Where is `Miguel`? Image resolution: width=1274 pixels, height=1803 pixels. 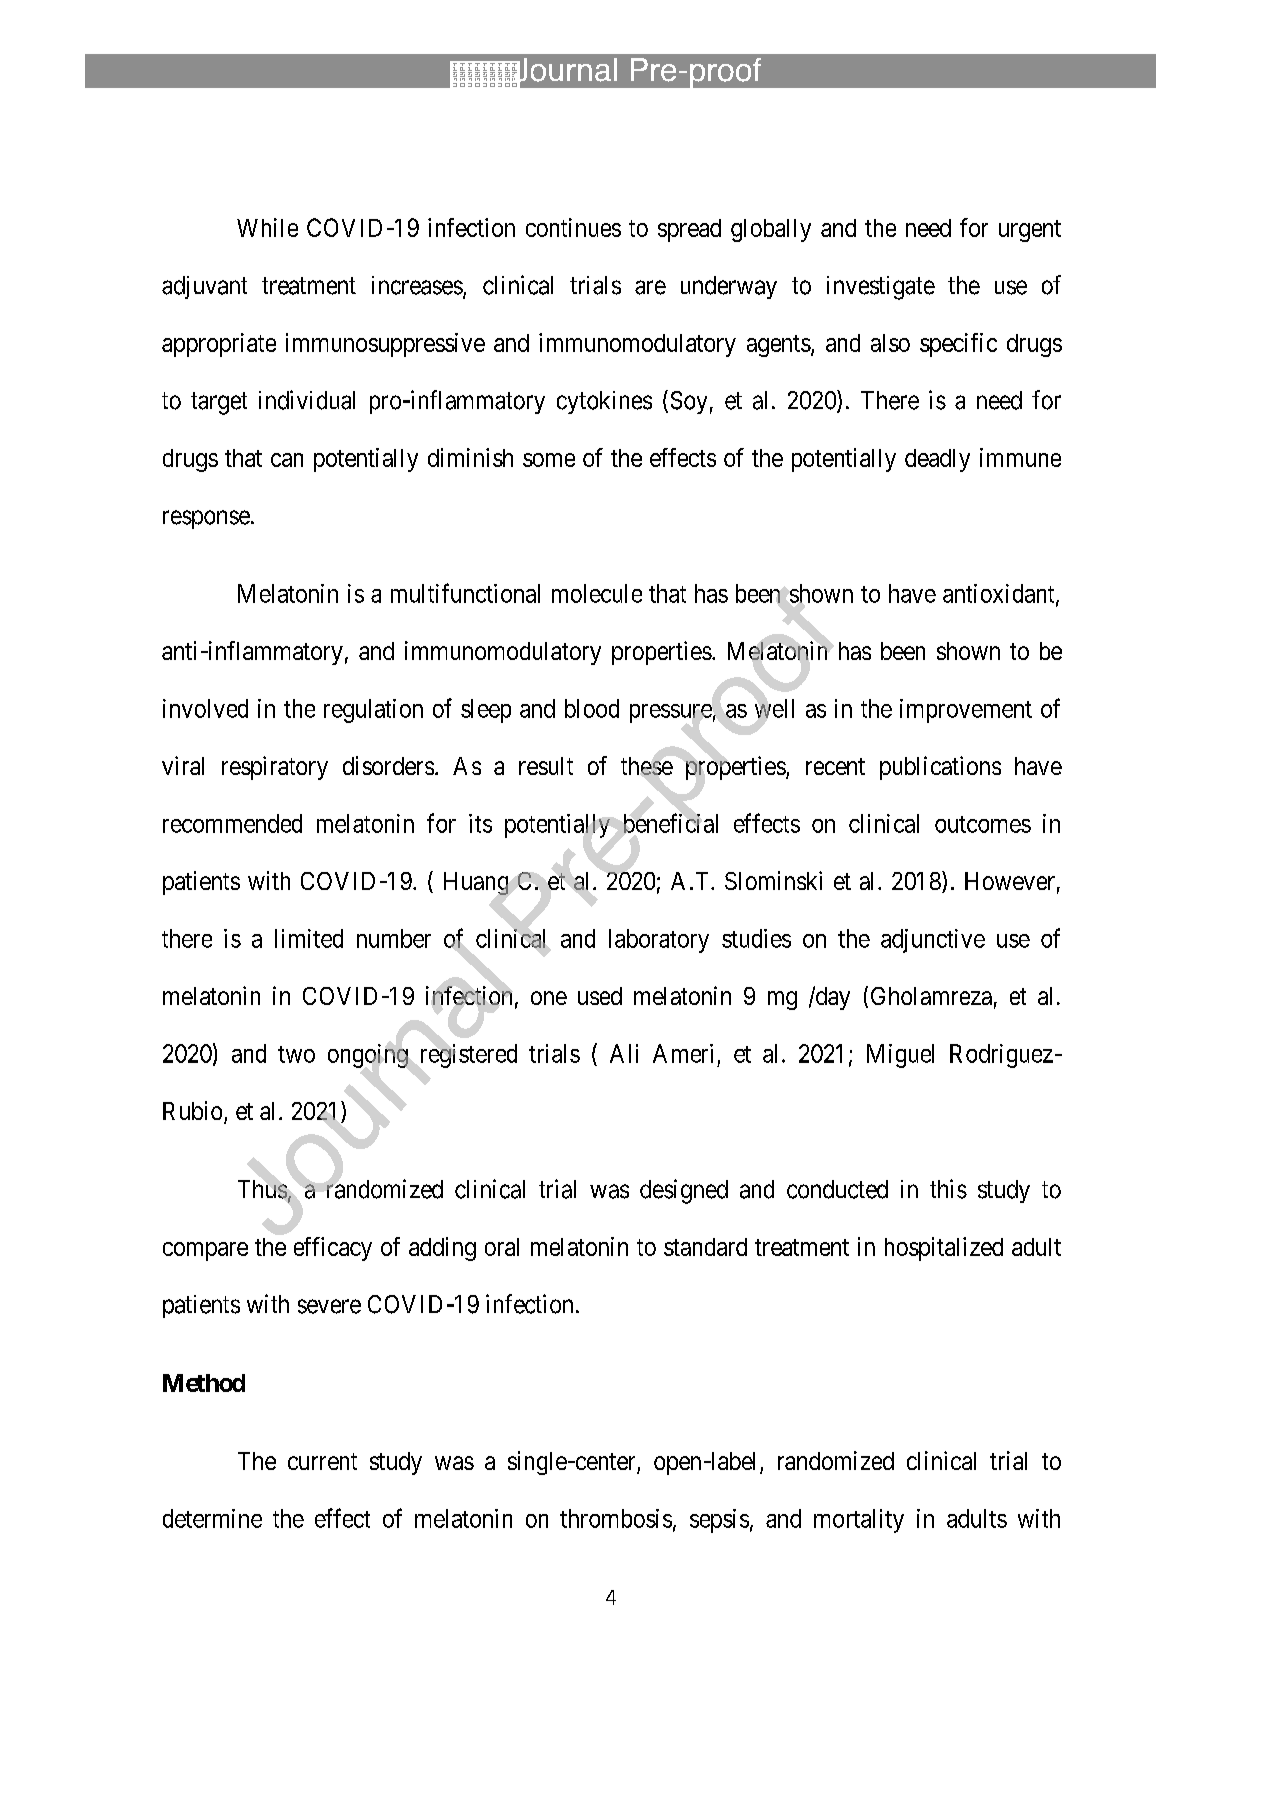 Miguel is located at coordinates (900, 1056).
